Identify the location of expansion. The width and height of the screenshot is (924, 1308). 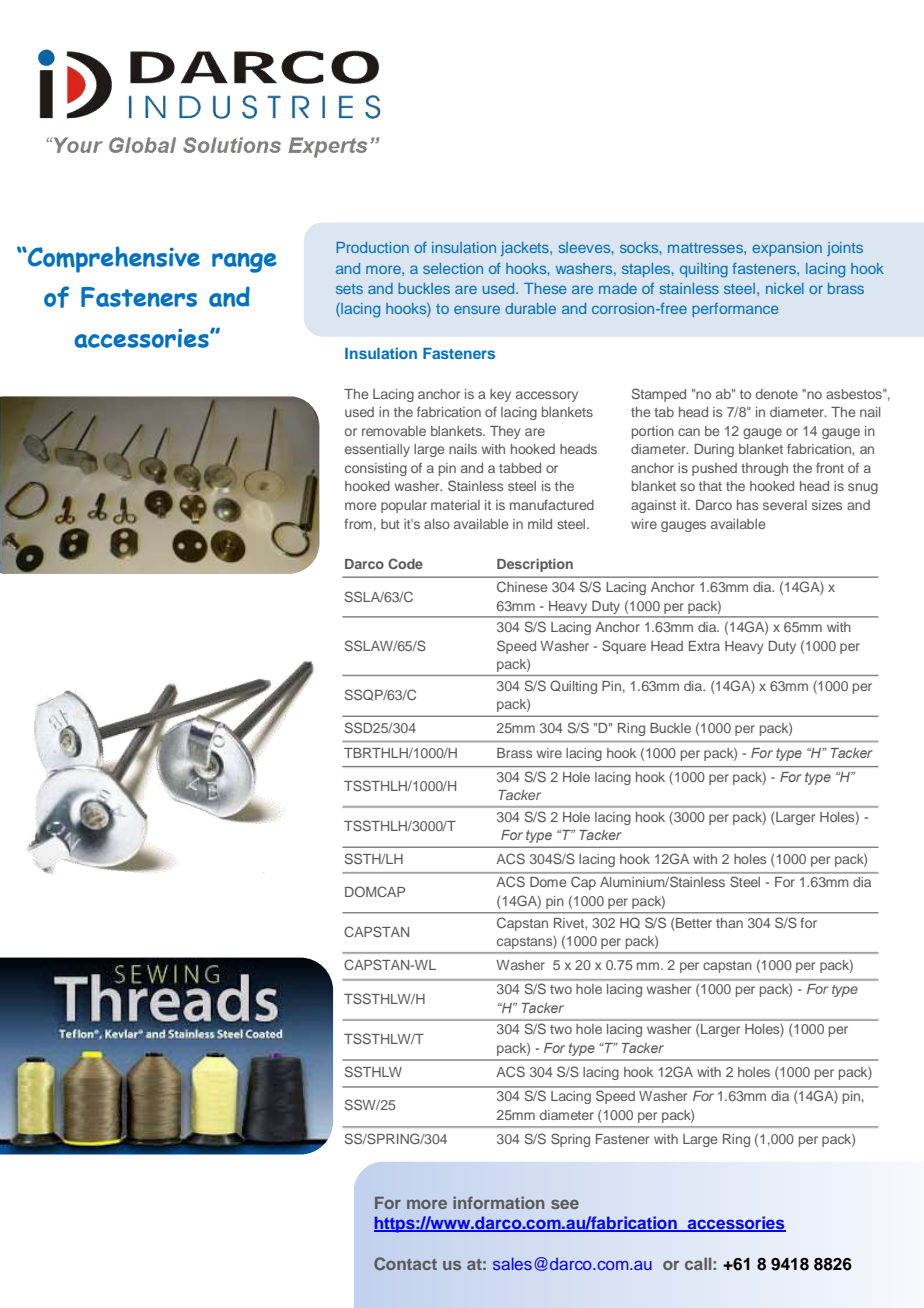
(787, 249).
